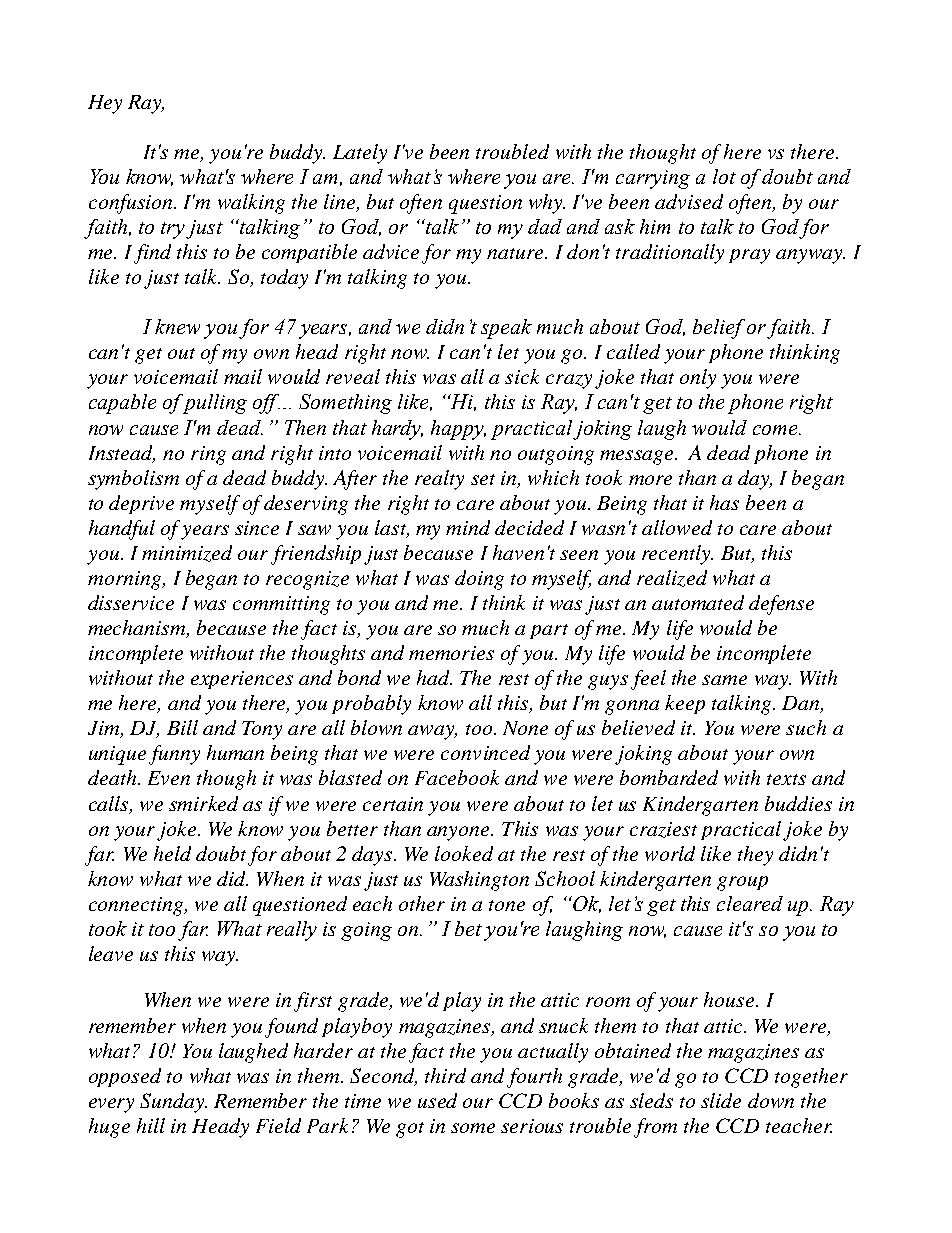 The width and height of the screenshot is (952, 1233). What do you see at coordinates (173, 1103) in the screenshot?
I see `Sunday` at bounding box center [173, 1103].
